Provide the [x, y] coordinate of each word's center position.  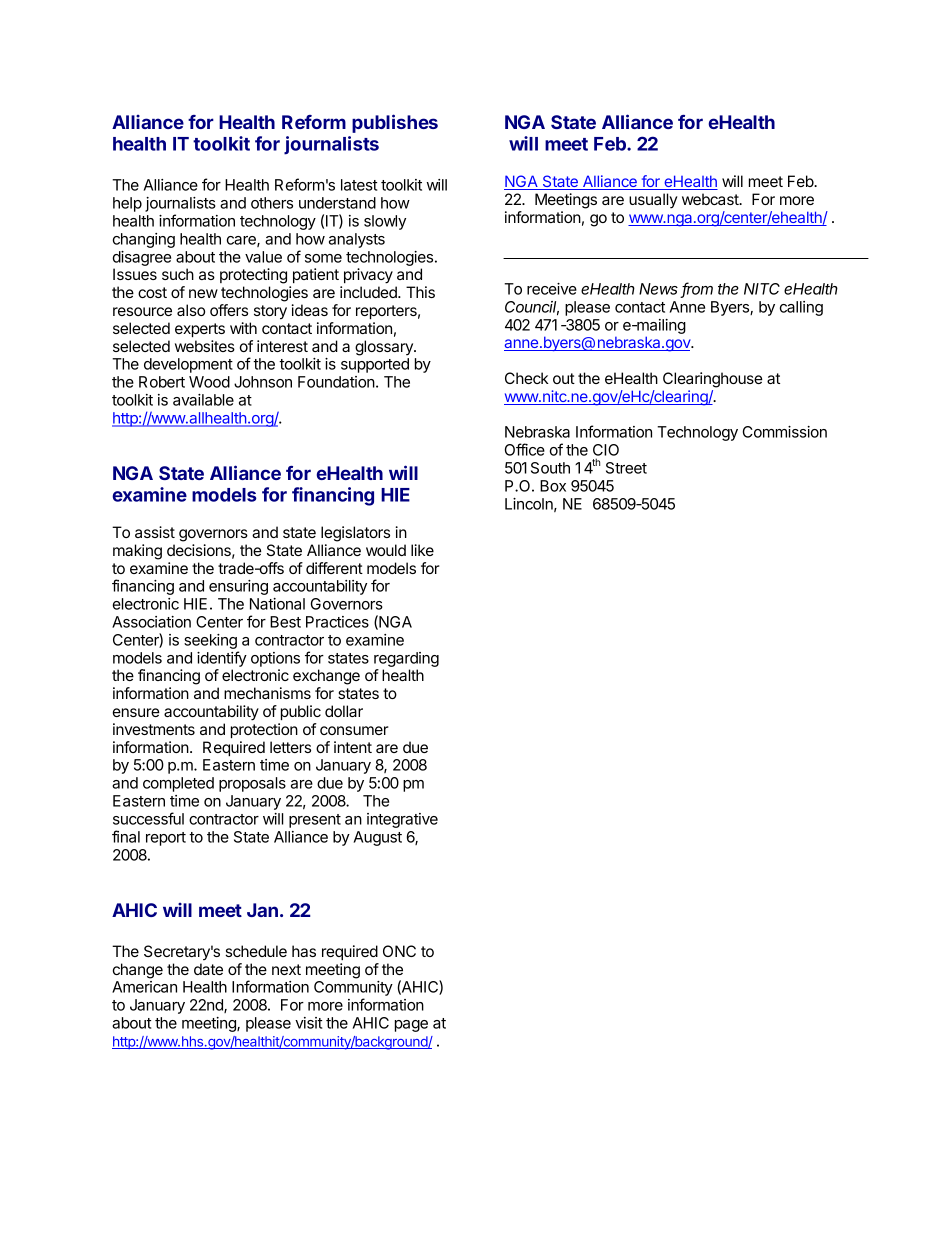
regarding [406, 659]
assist [155, 532]
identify [222, 659]
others [272, 203]
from [697, 289]
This [420, 292]
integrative [402, 820]
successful [148, 818]
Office [525, 449]
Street [626, 468]
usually [653, 201]
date [208, 969]
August [377, 838]
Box [553, 486]
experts [200, 330]
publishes [395, 123]
